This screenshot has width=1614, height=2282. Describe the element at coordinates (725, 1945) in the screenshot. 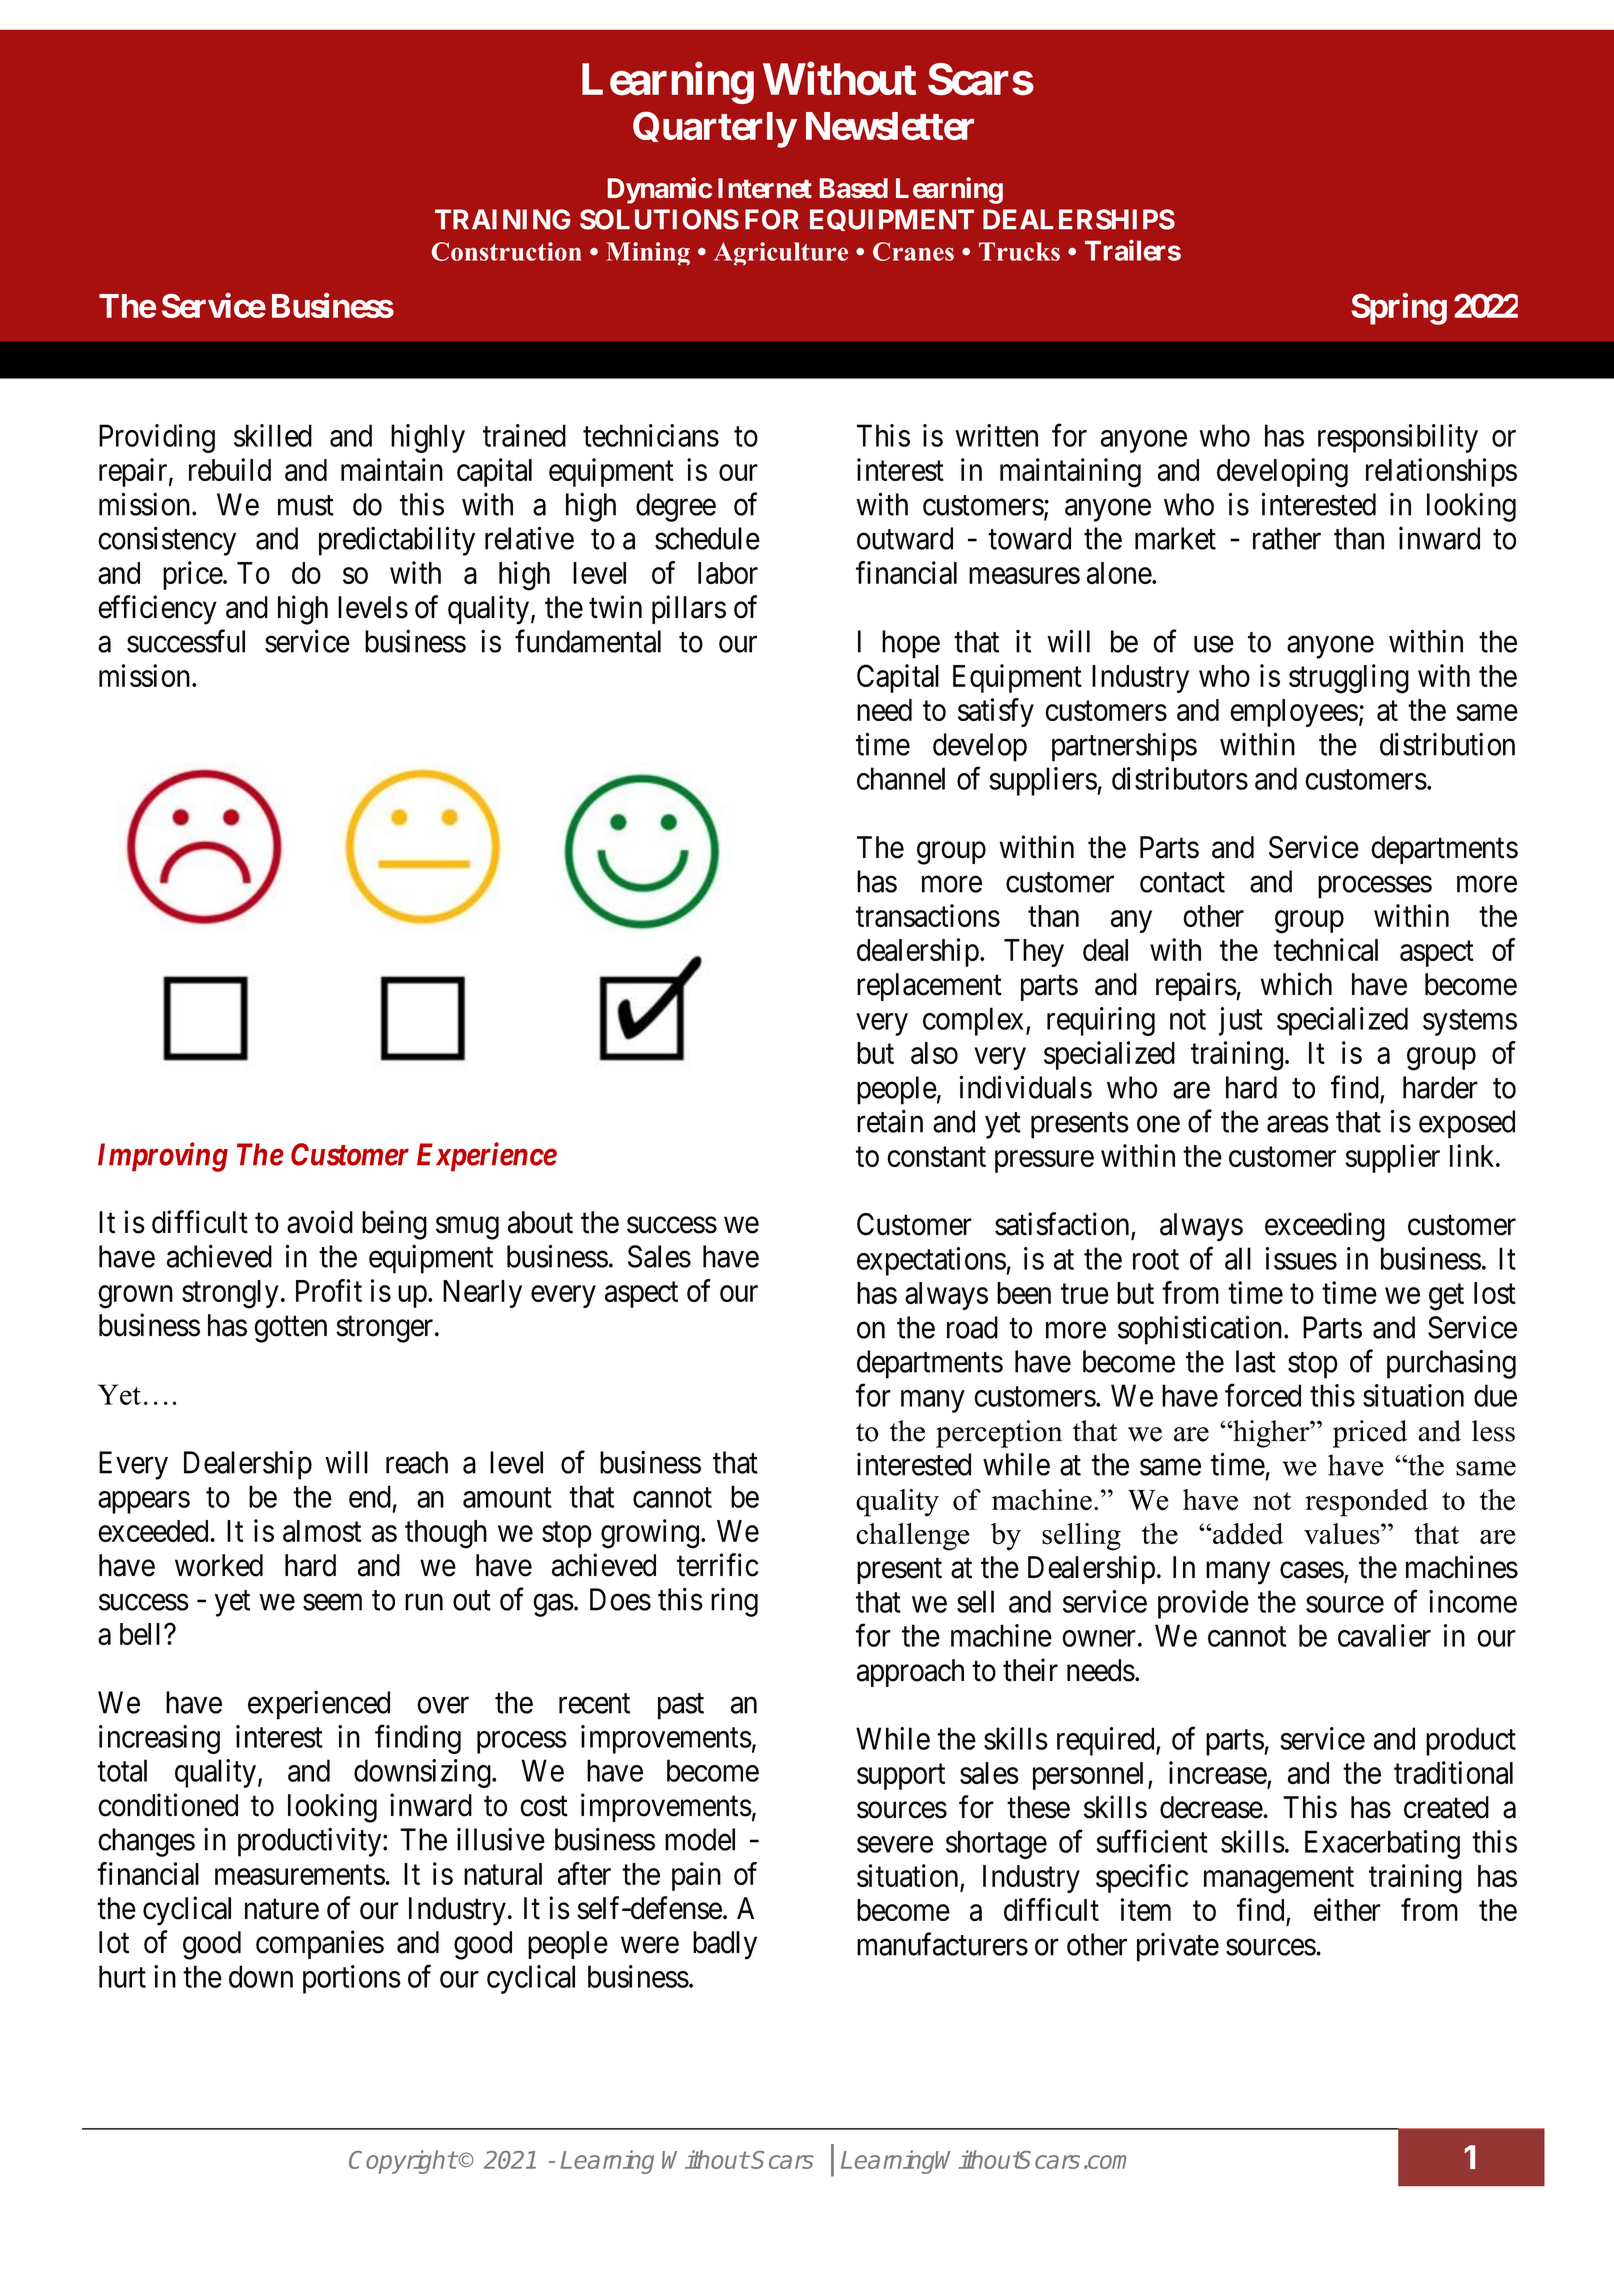

I see `badly` at that location.
